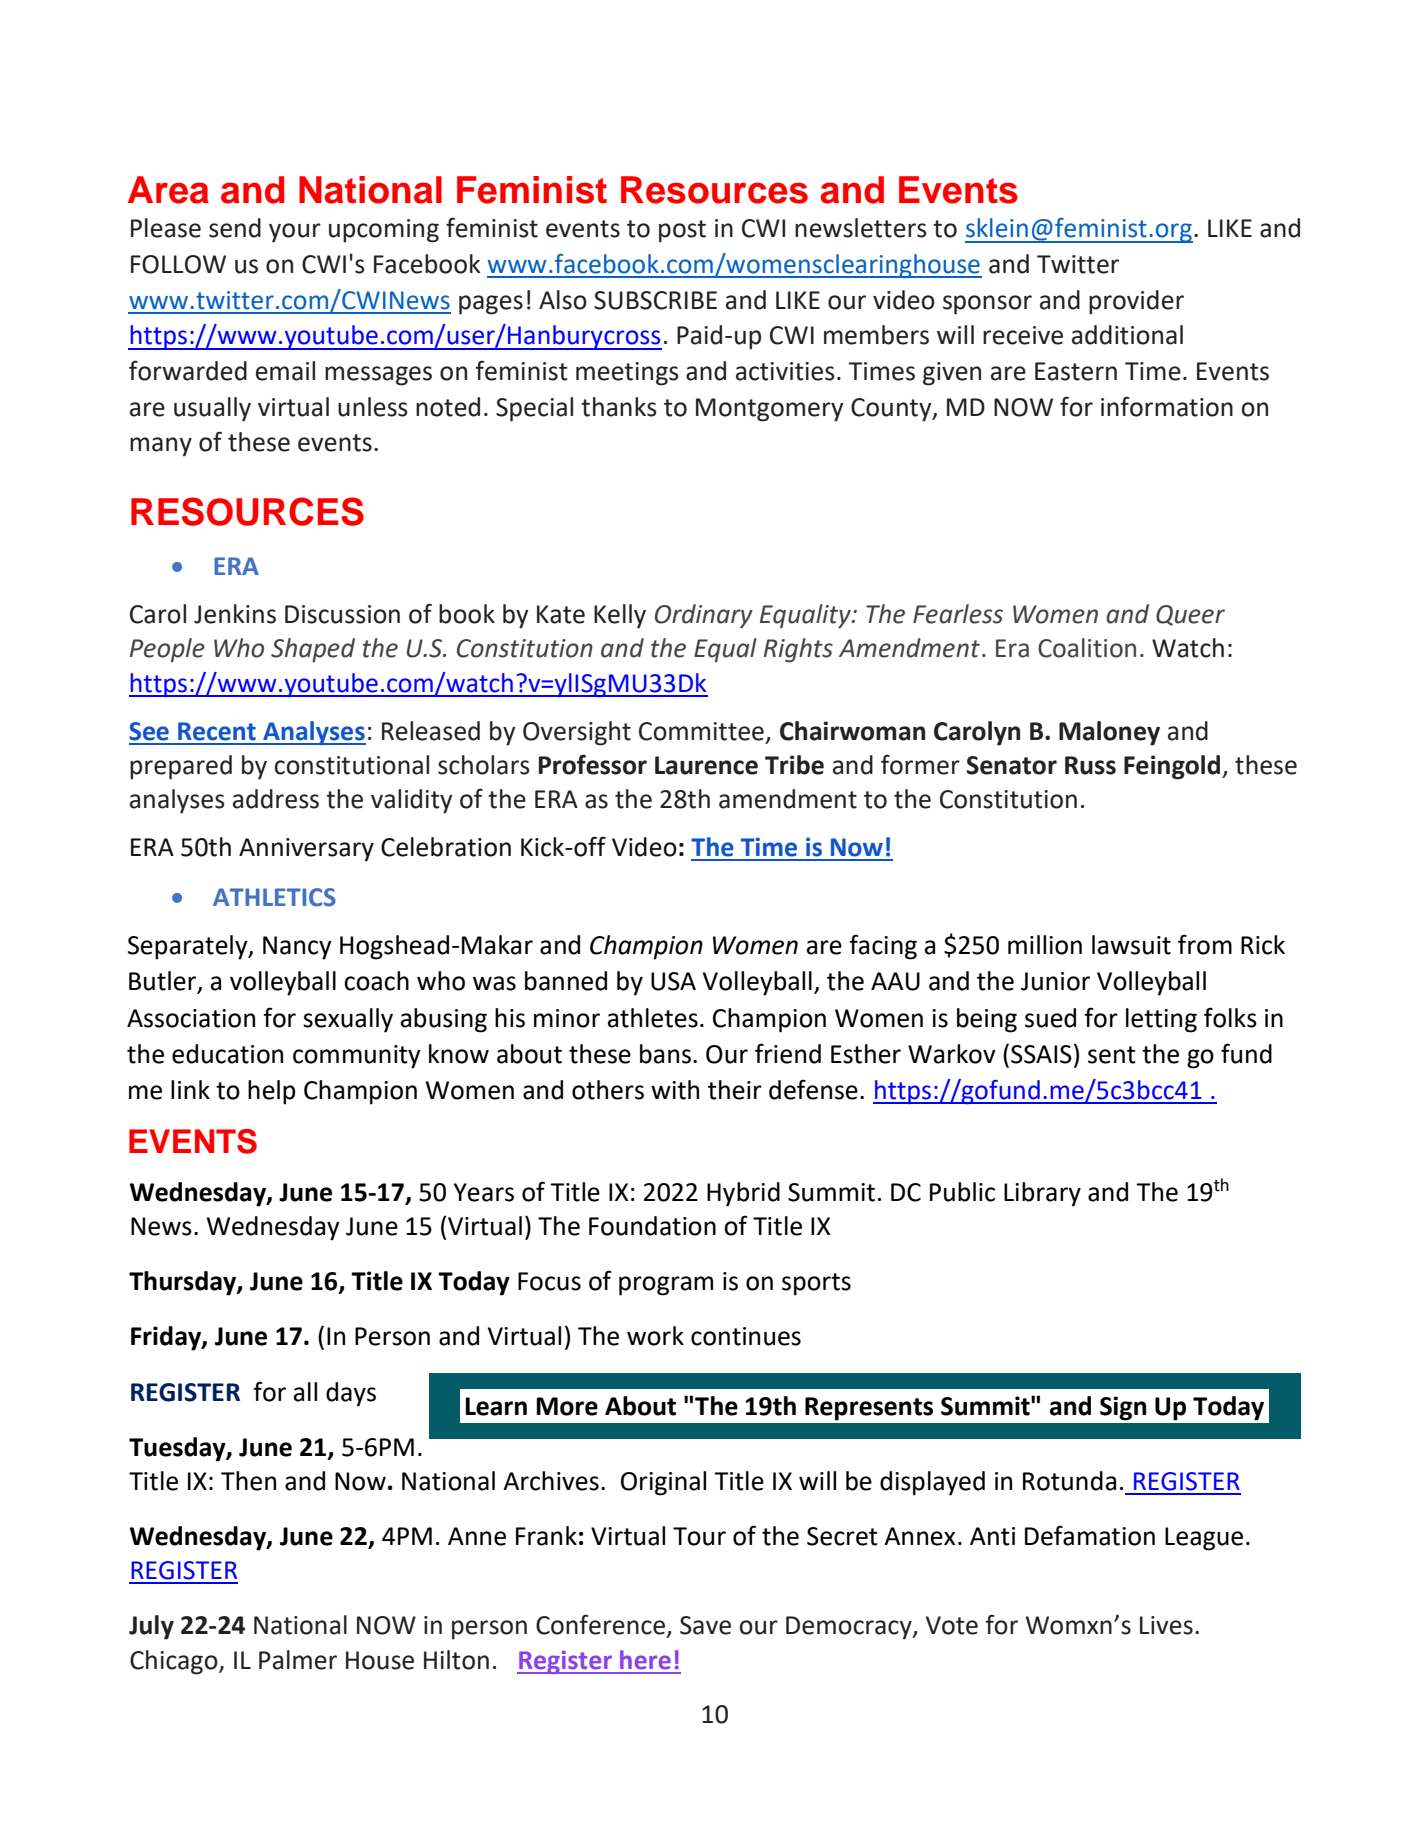 The width and height of the screenshot is (1428, 1848). I want to click on your, so click(295, 233).
